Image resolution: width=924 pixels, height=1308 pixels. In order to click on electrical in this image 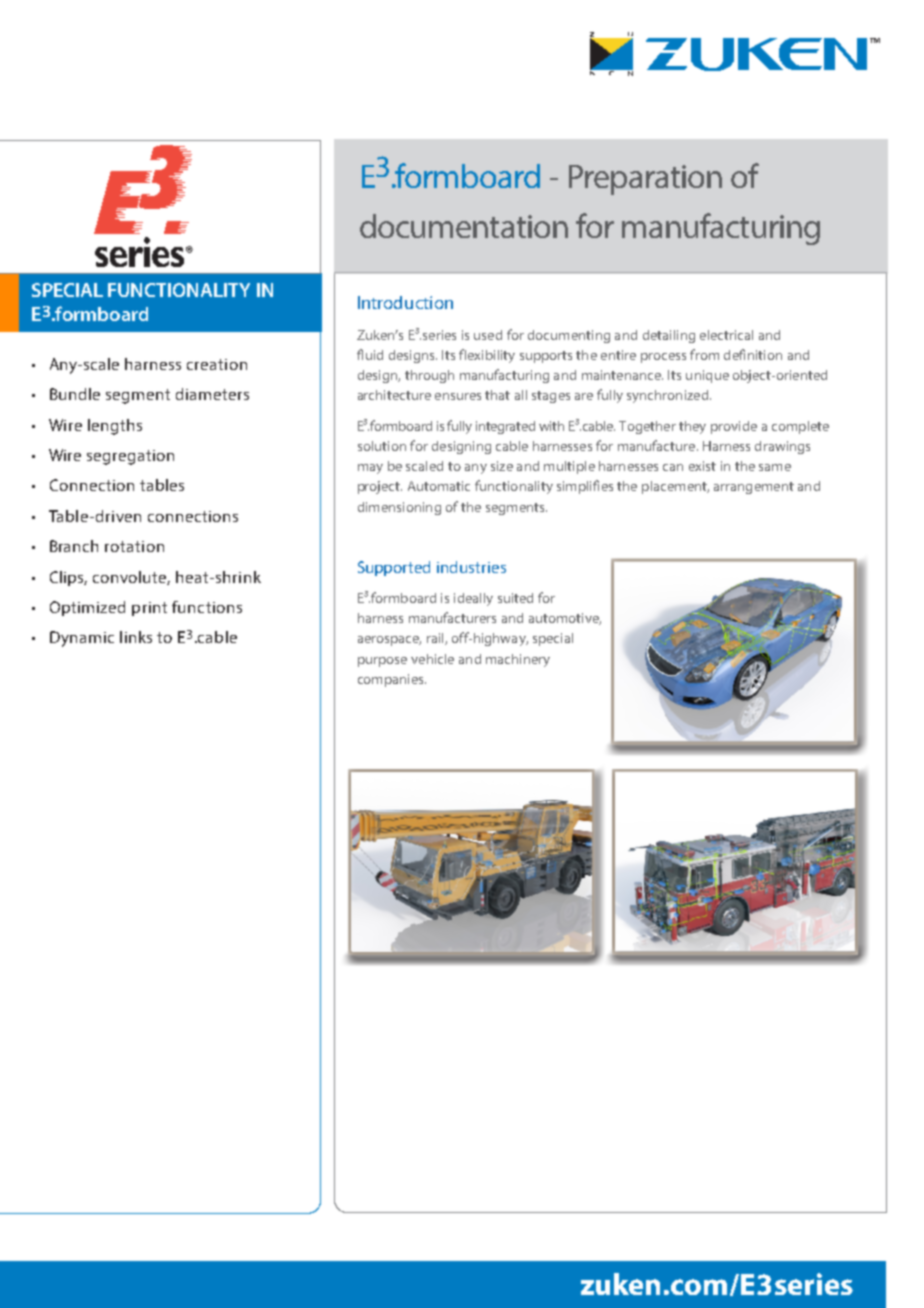, I will do `click(726, 335)`.
